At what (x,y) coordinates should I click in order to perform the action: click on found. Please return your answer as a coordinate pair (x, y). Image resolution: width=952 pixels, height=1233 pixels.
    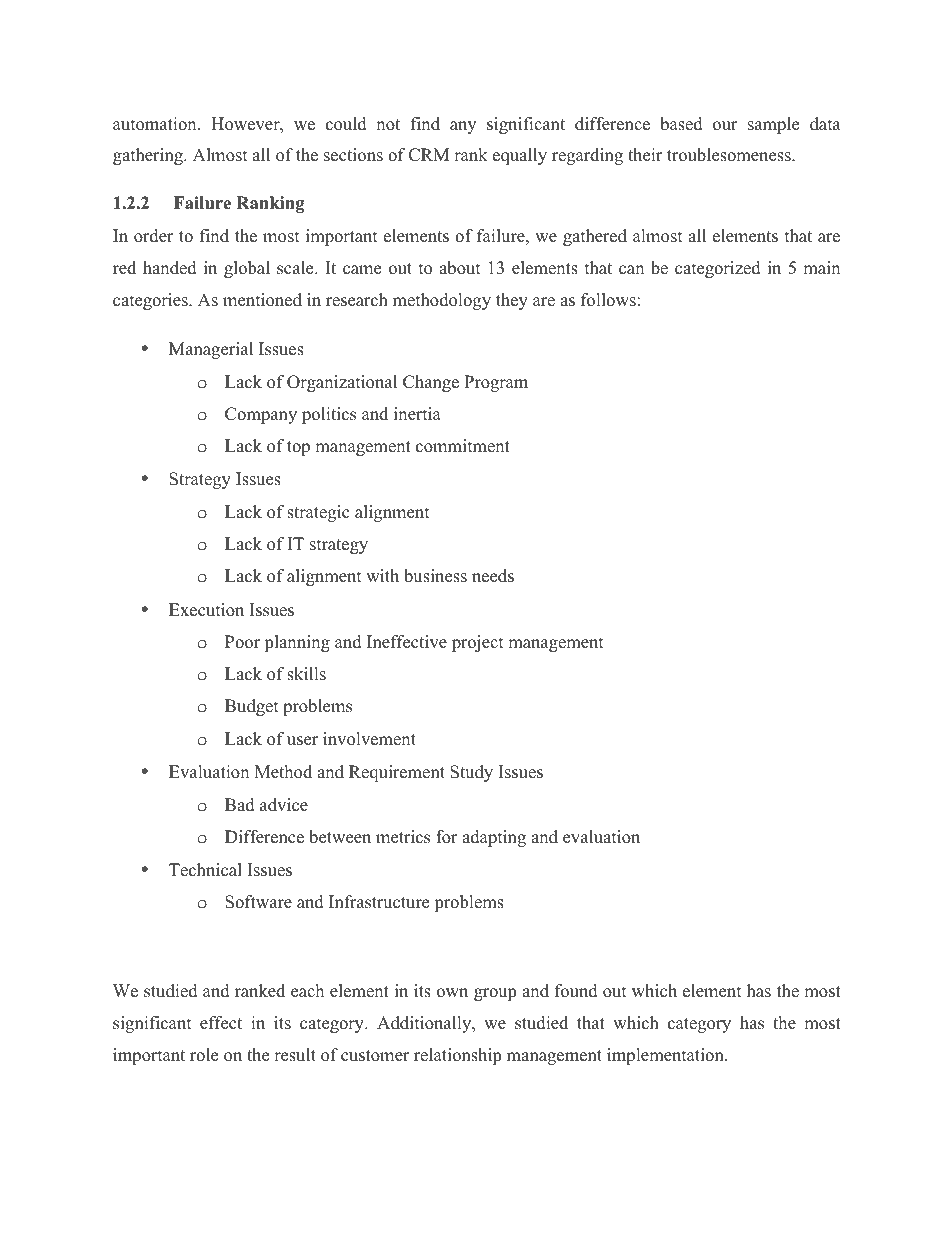
    Looking at the image, I should click on (576, 991).
